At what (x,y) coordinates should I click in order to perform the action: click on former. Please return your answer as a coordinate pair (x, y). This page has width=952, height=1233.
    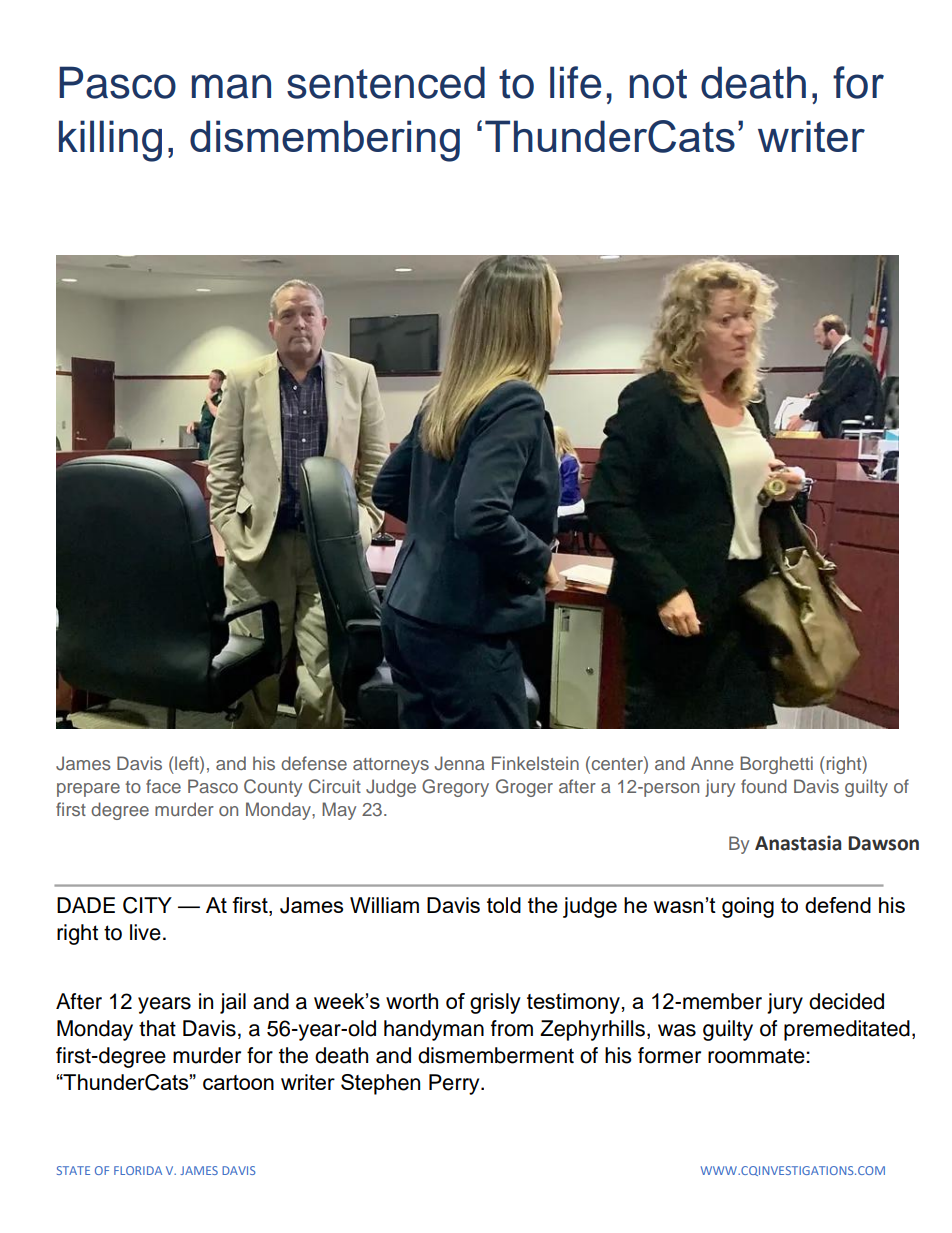
    Looking at the image, I should click on (669, 1055).
